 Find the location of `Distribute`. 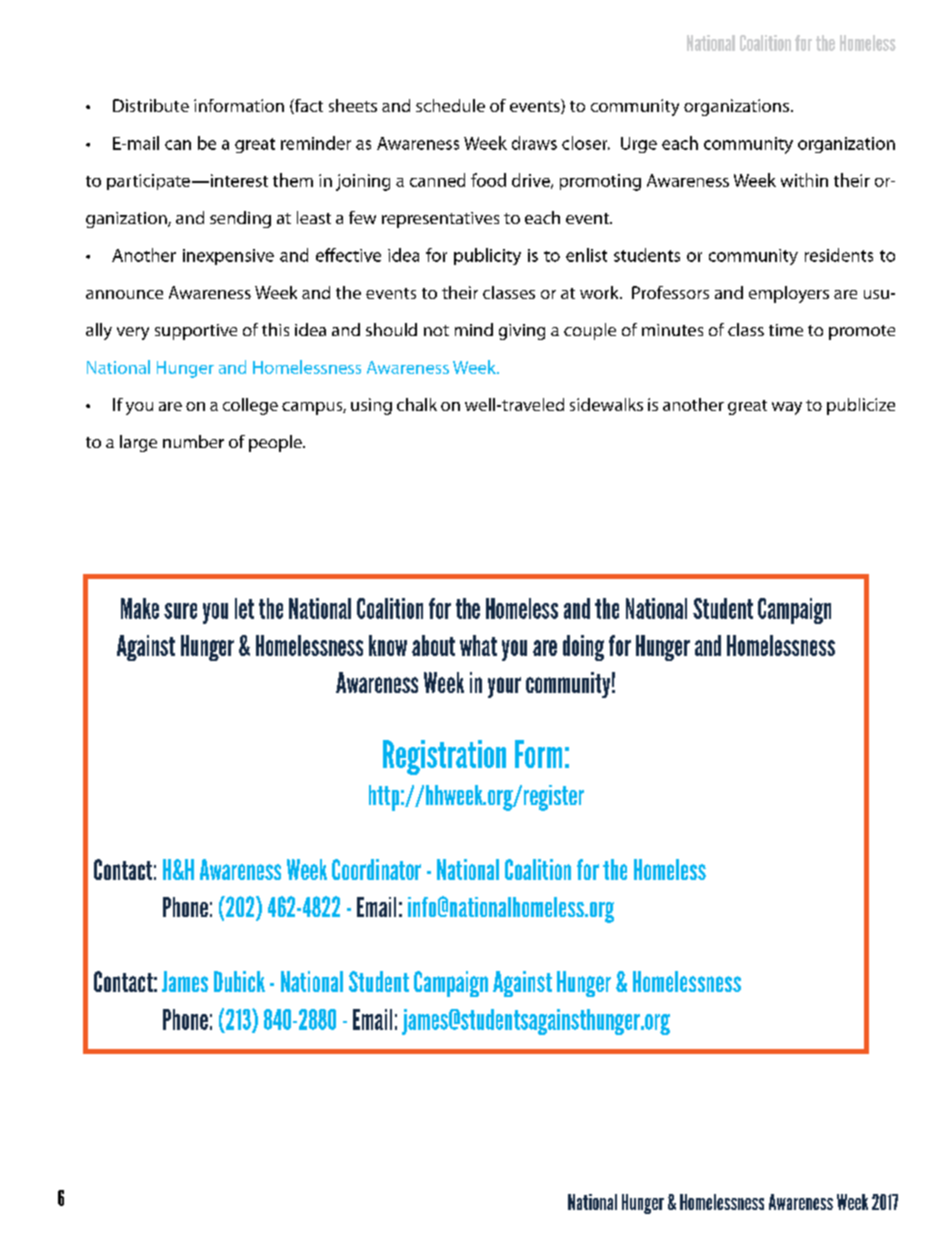

Distribute is located at coordinates (151, 105).
